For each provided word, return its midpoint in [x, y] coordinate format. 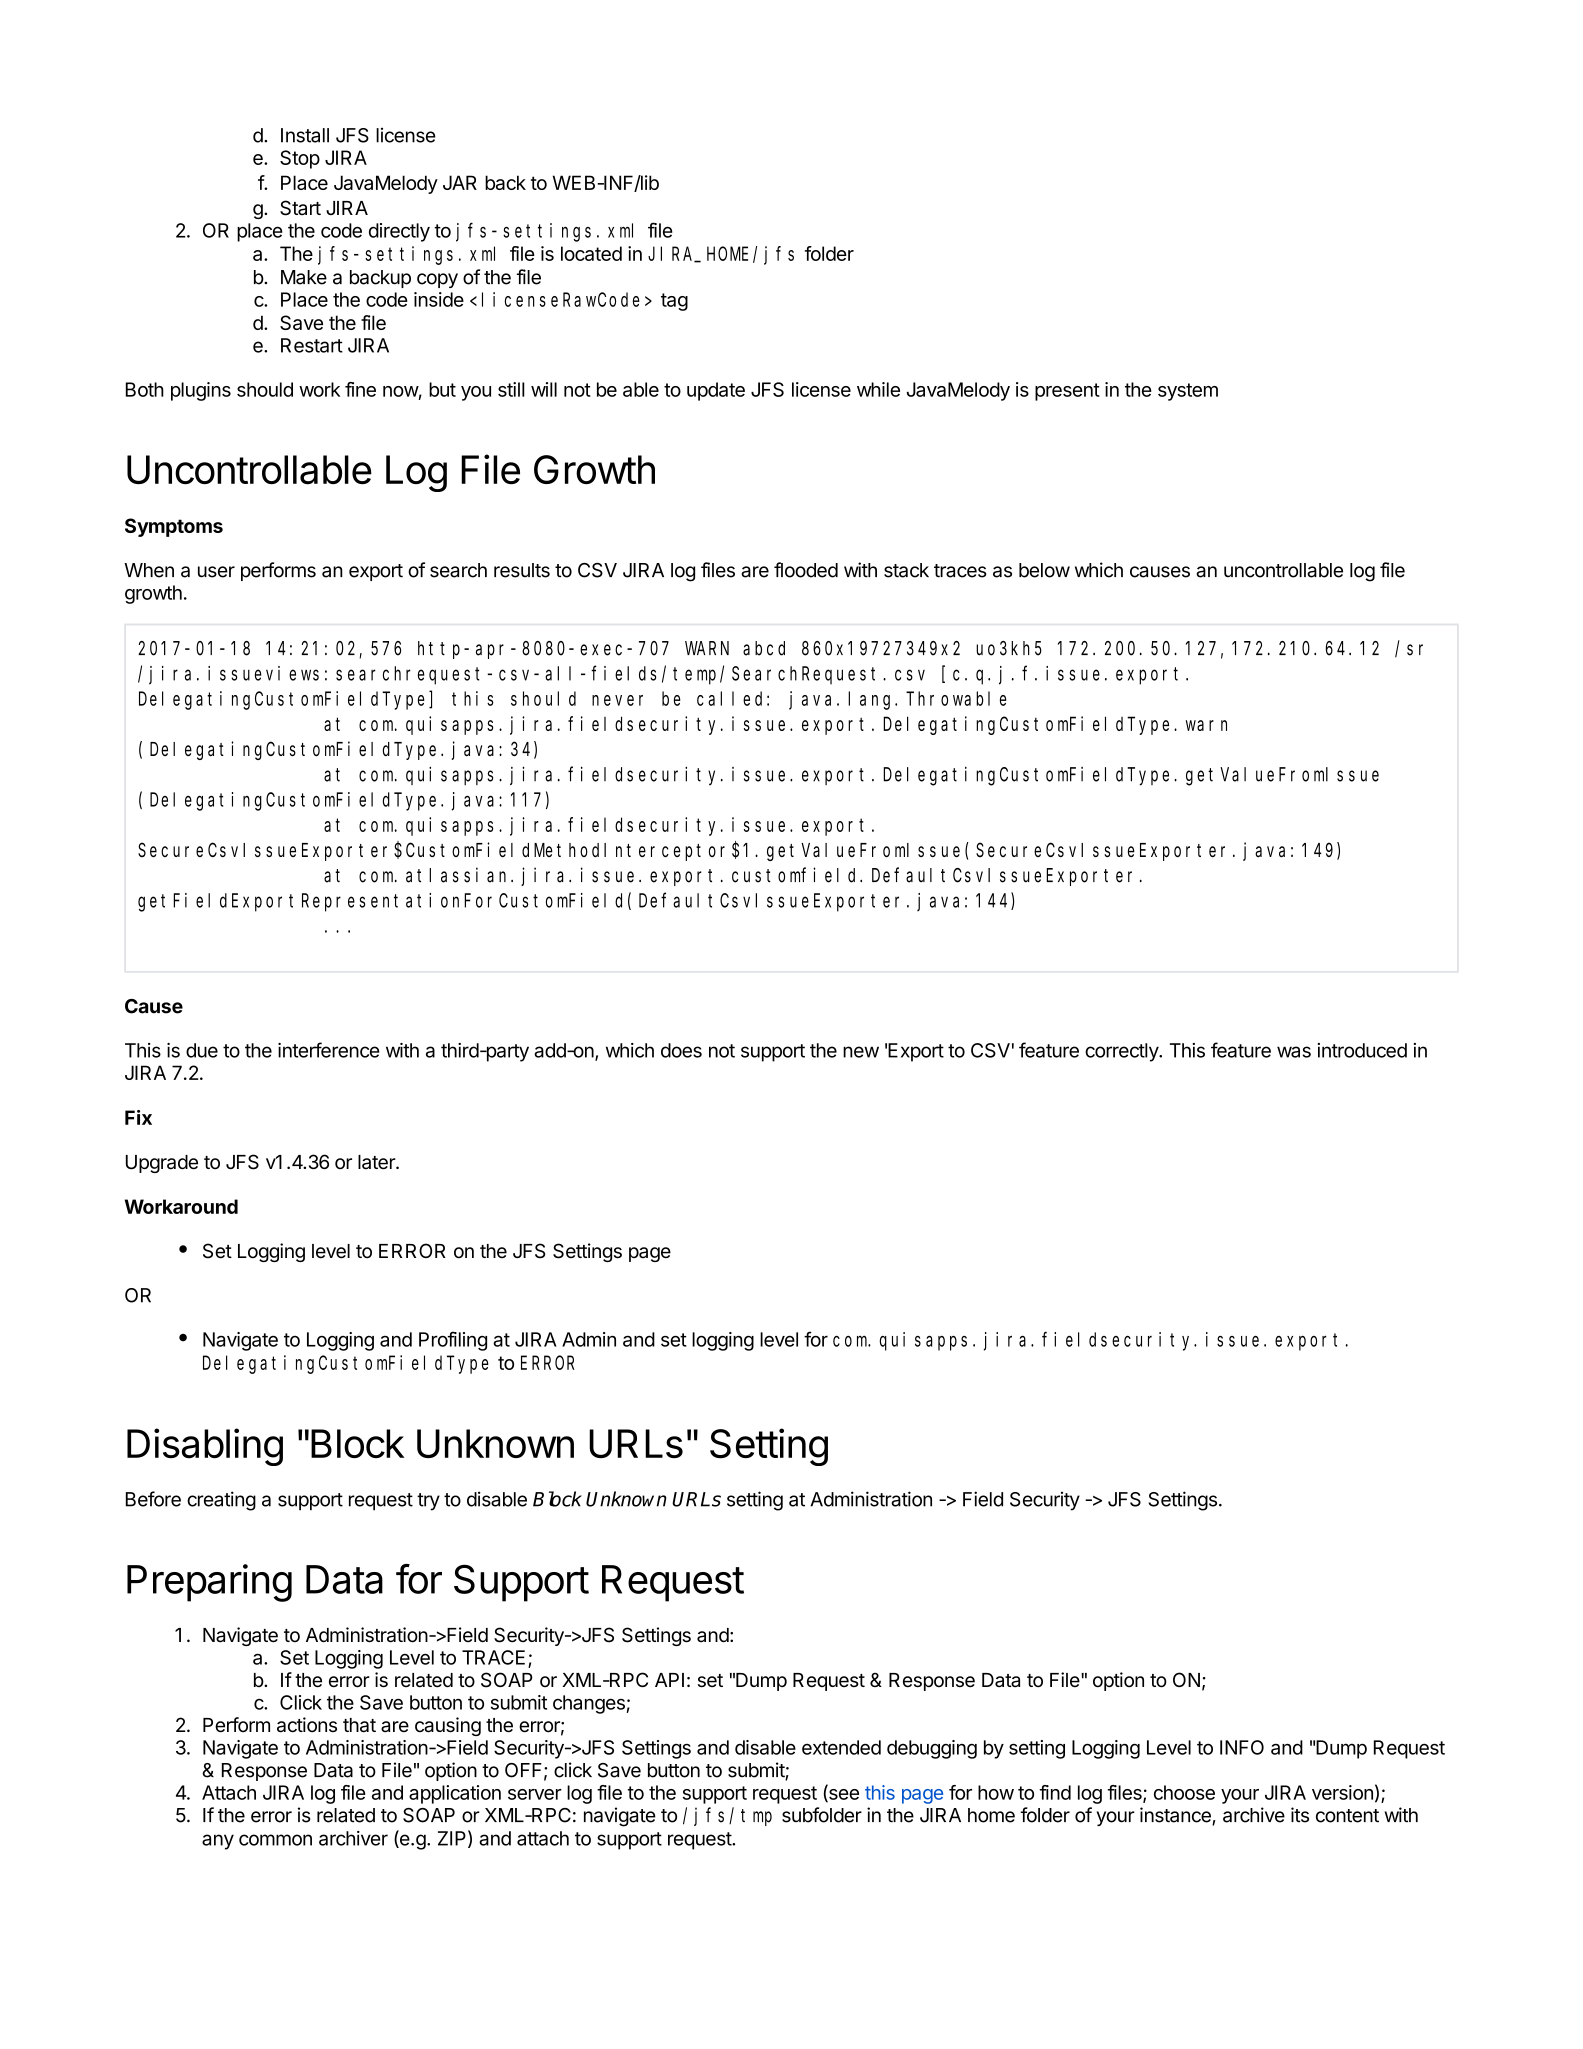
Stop [300, 159]
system [1188, 392]
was [1294, 1052]
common [275, 1840]
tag [674, 302]
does [681, 1050]
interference [329, 1050]
